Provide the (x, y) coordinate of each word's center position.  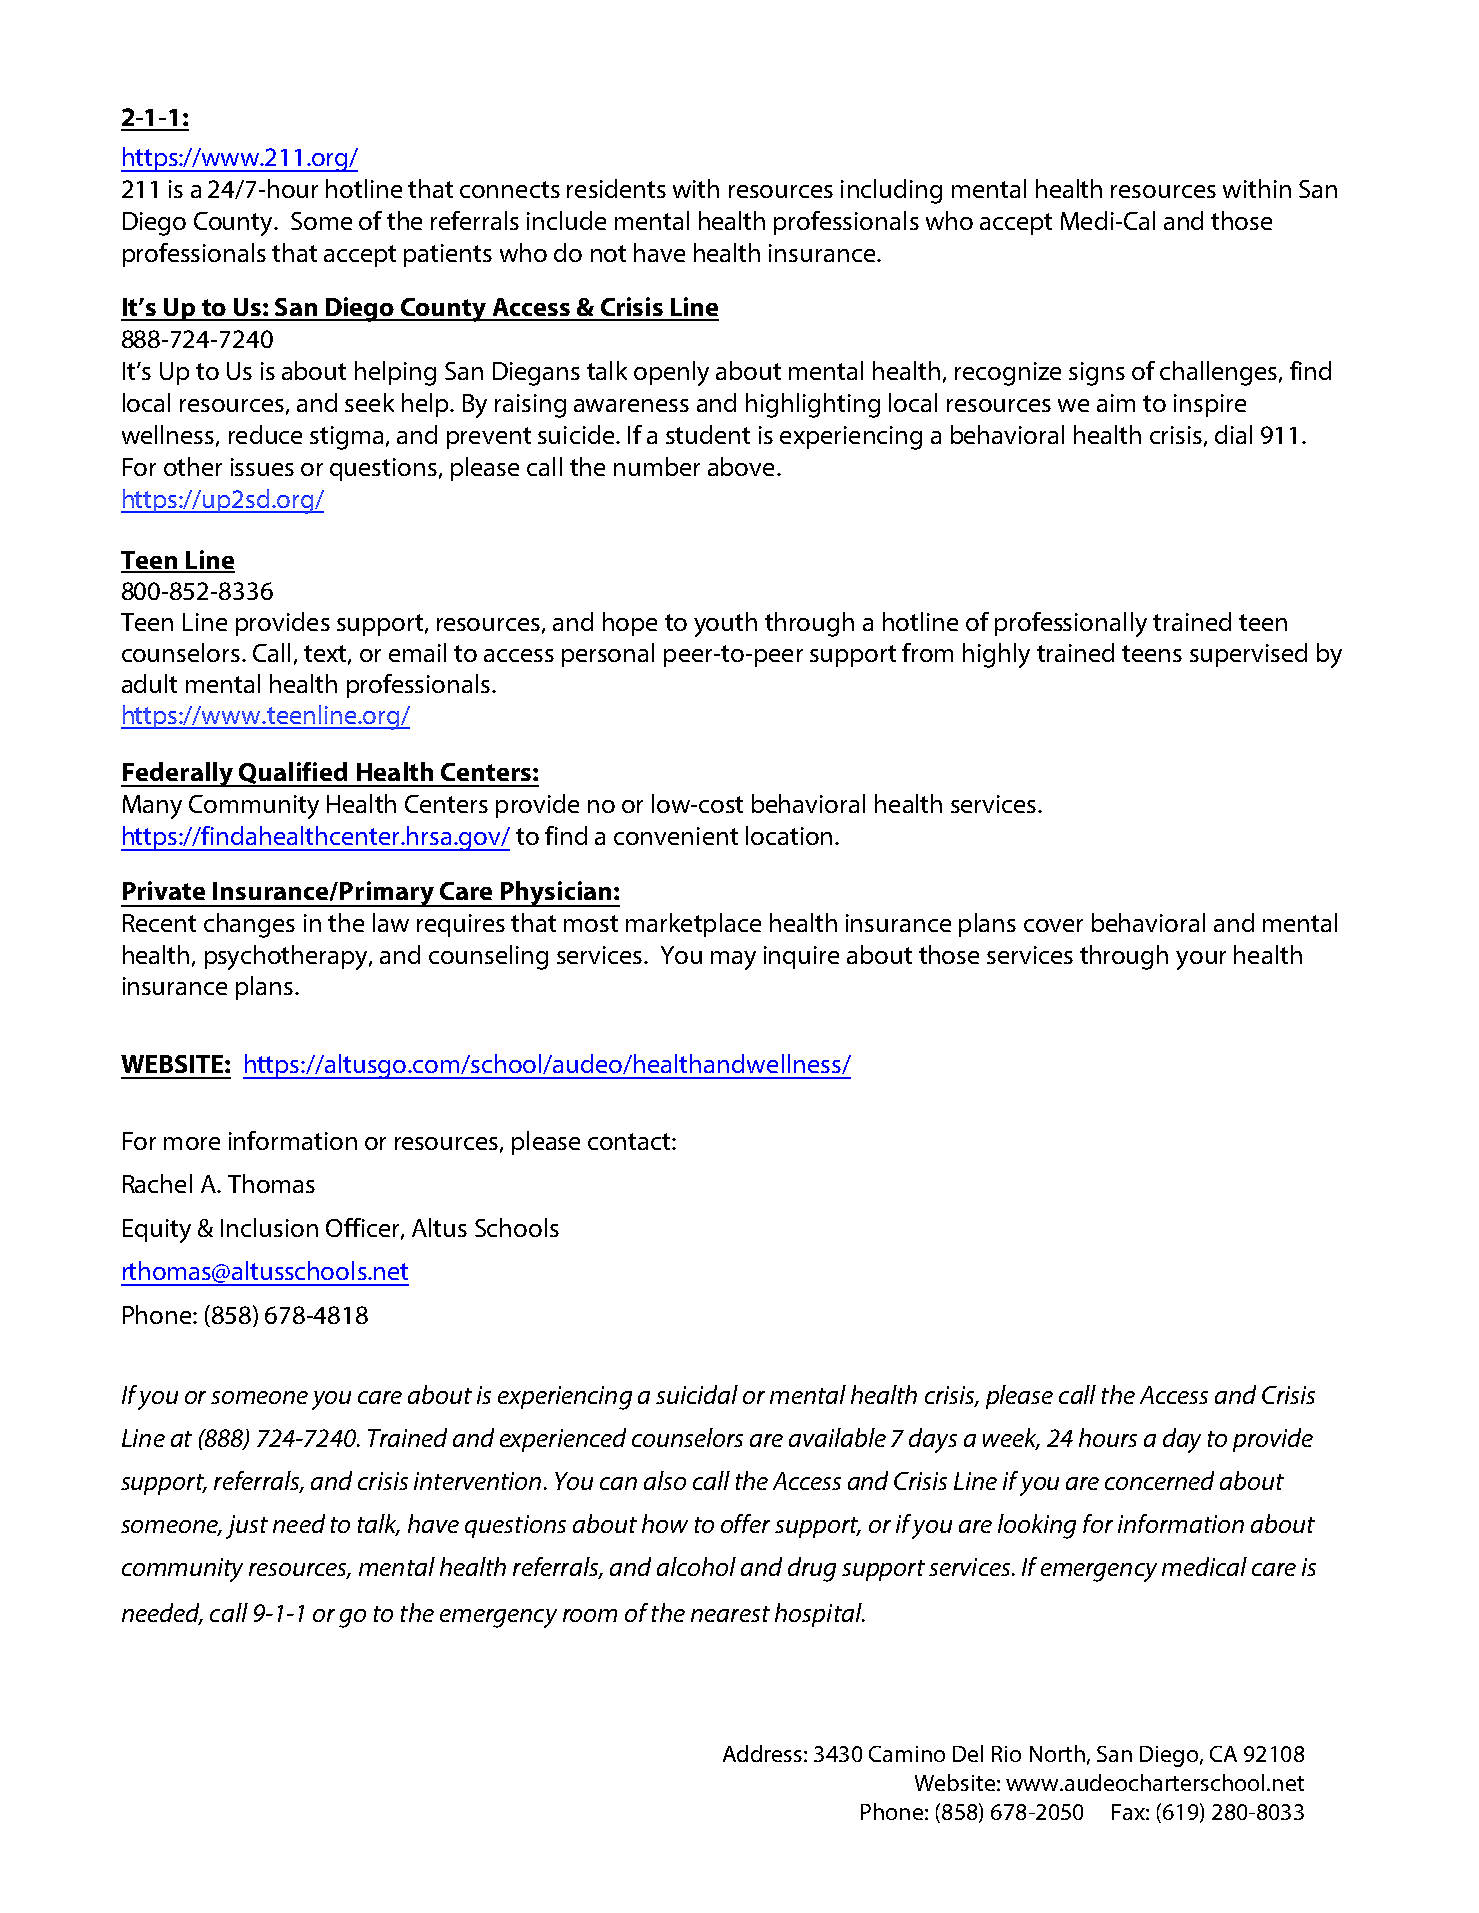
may (733, 960)
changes (249, 925)
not (608, 253)
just (247, 1527)
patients (448, 255)
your (1201, 960)
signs (1097, 374)
